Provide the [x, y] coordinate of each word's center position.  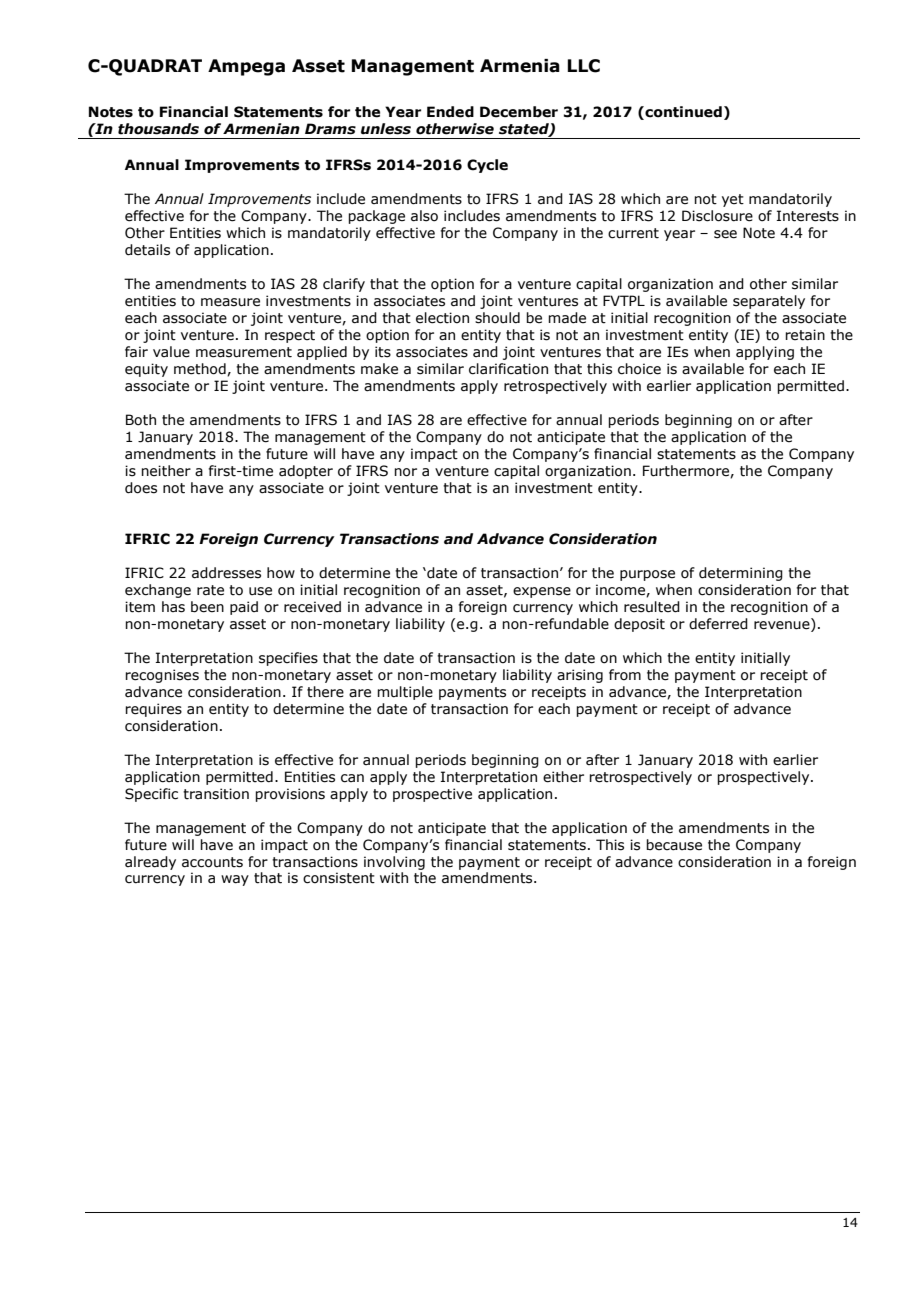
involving [394, 863]
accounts [212, 862]
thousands [158, 129]
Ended [450, 112]
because [674, 845]
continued [682, 112]
